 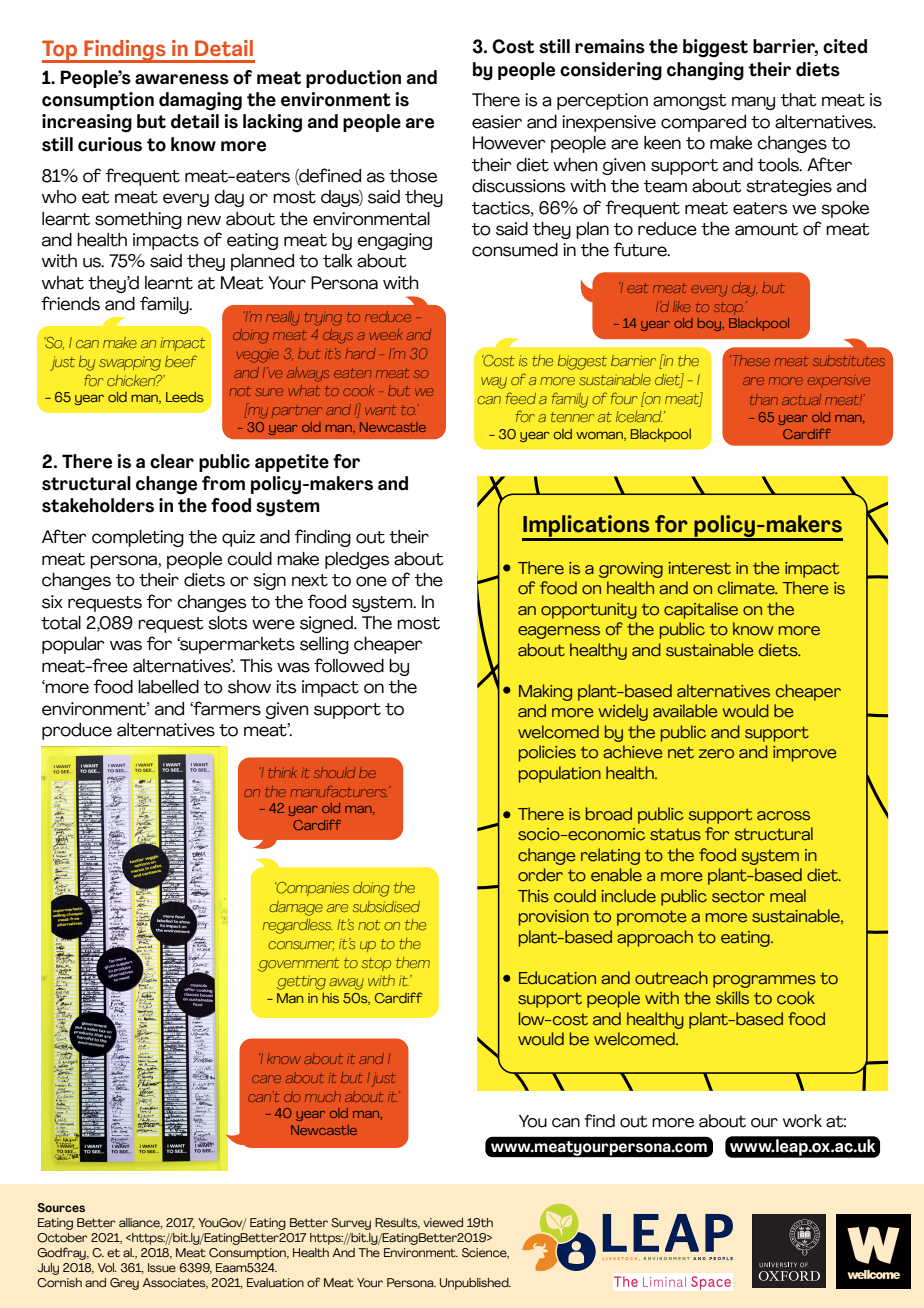 What do you see at coordinates (802, 1121) in the document?
I see `work` at bounding box center [802, 1121].
